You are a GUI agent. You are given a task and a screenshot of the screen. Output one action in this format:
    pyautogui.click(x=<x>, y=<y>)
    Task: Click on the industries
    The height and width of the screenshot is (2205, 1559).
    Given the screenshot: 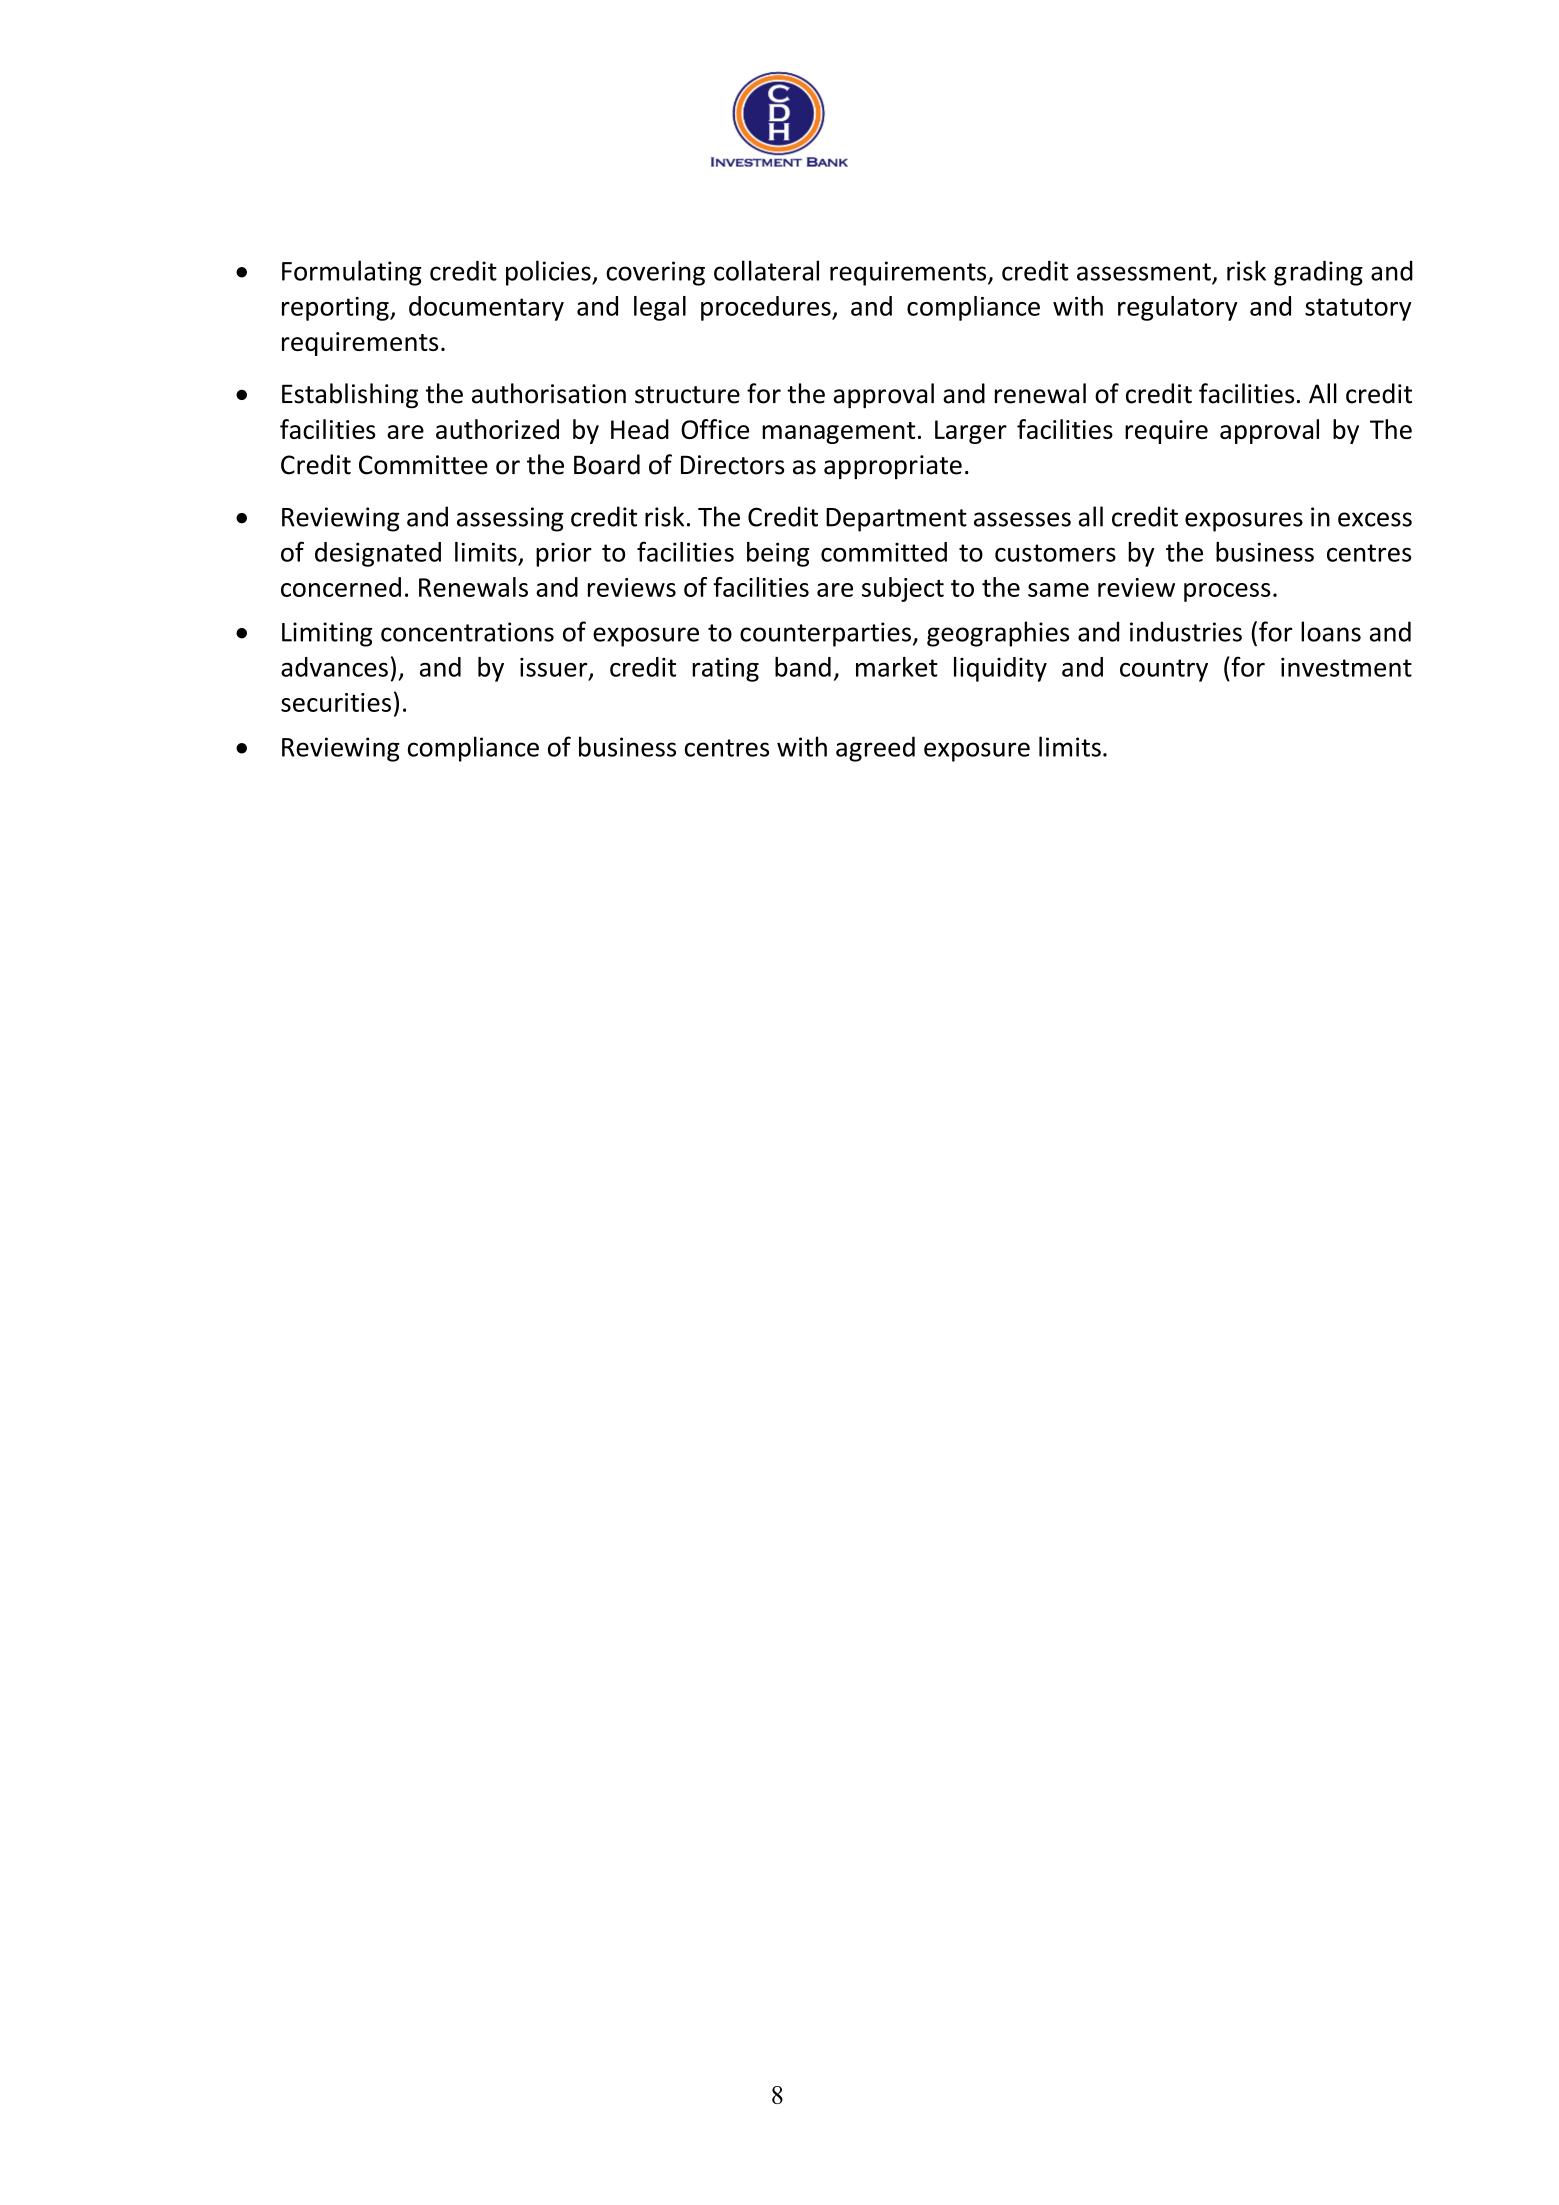 What is the action you would take?
    pyautogui.click(x=1186, y=631)
